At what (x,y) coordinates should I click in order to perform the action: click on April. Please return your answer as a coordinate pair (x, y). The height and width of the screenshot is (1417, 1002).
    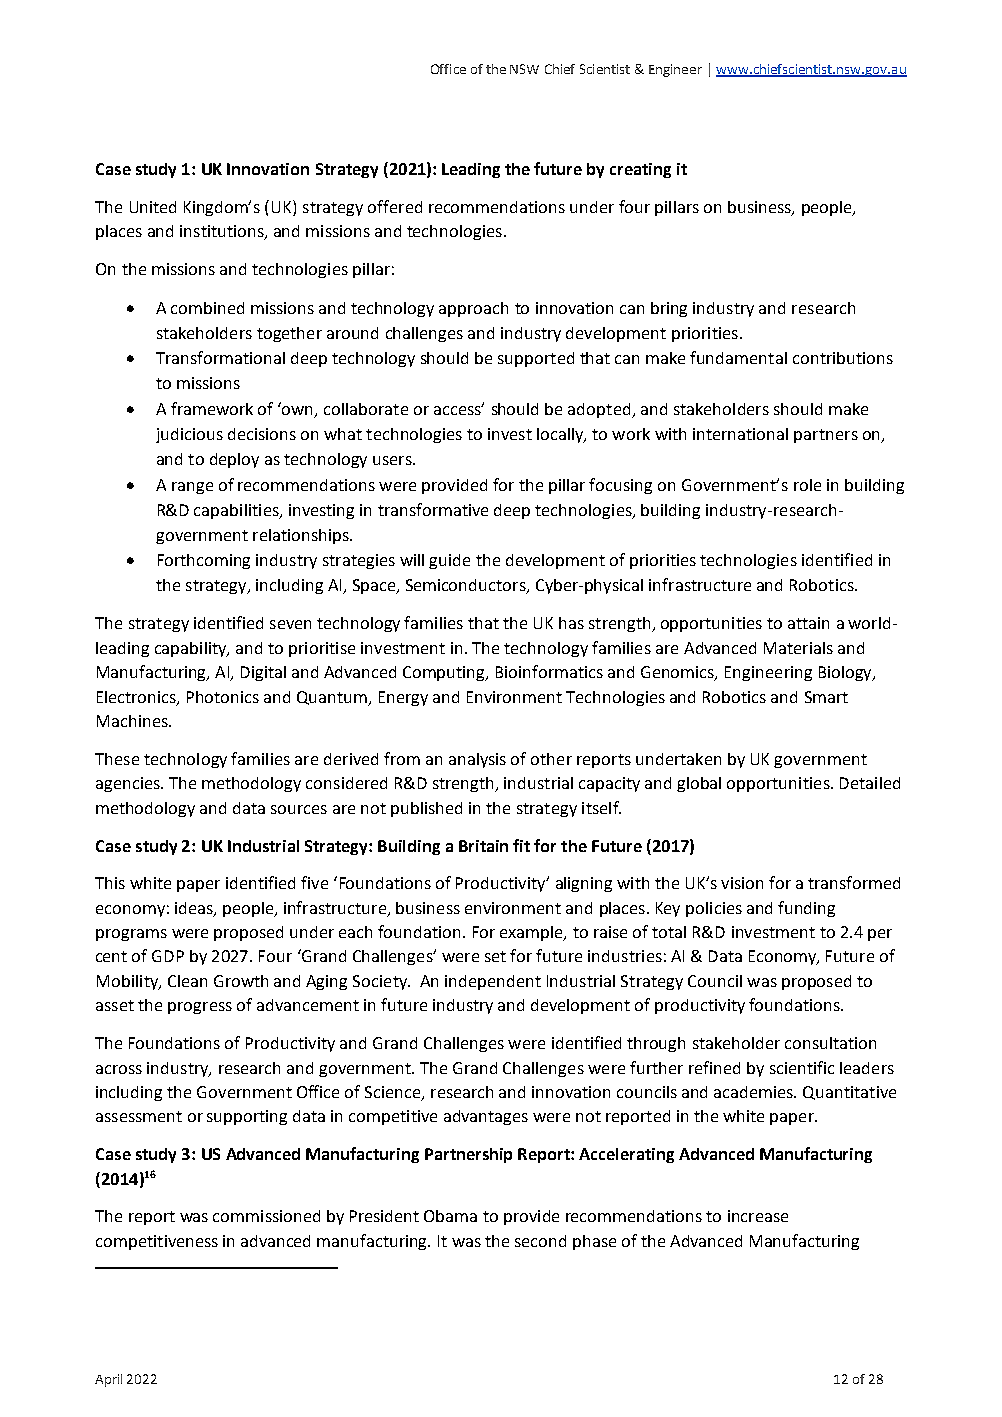
    Looking at the image, I should click on (108, 1380).
